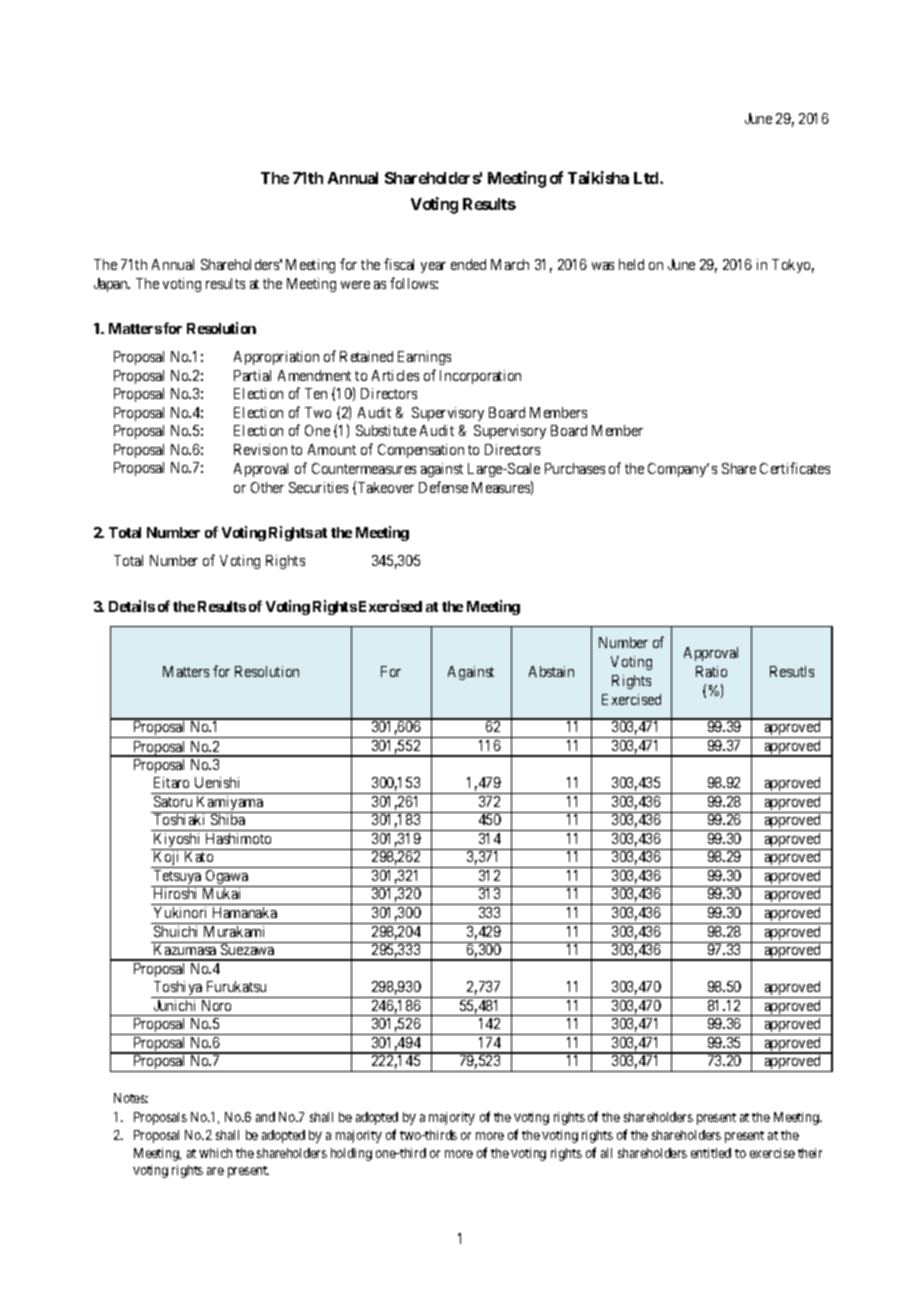 This document has height=1308, width=924. What do you see at coordinates (173, 801) in the document?
I see `Satoru` at bounding box center [173, 801].
